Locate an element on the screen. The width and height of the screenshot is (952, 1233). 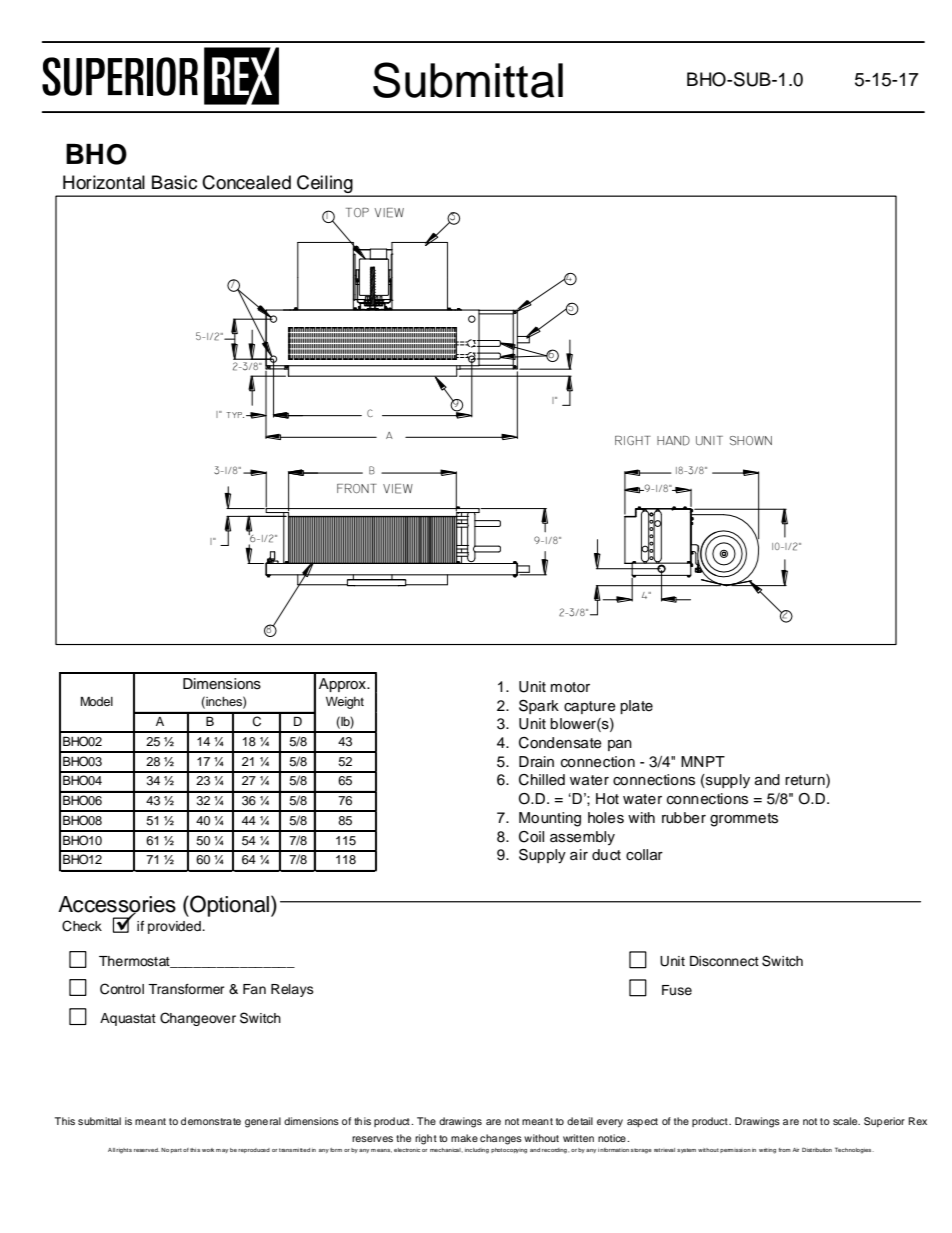
Model is located at coordinates (97, 701).
